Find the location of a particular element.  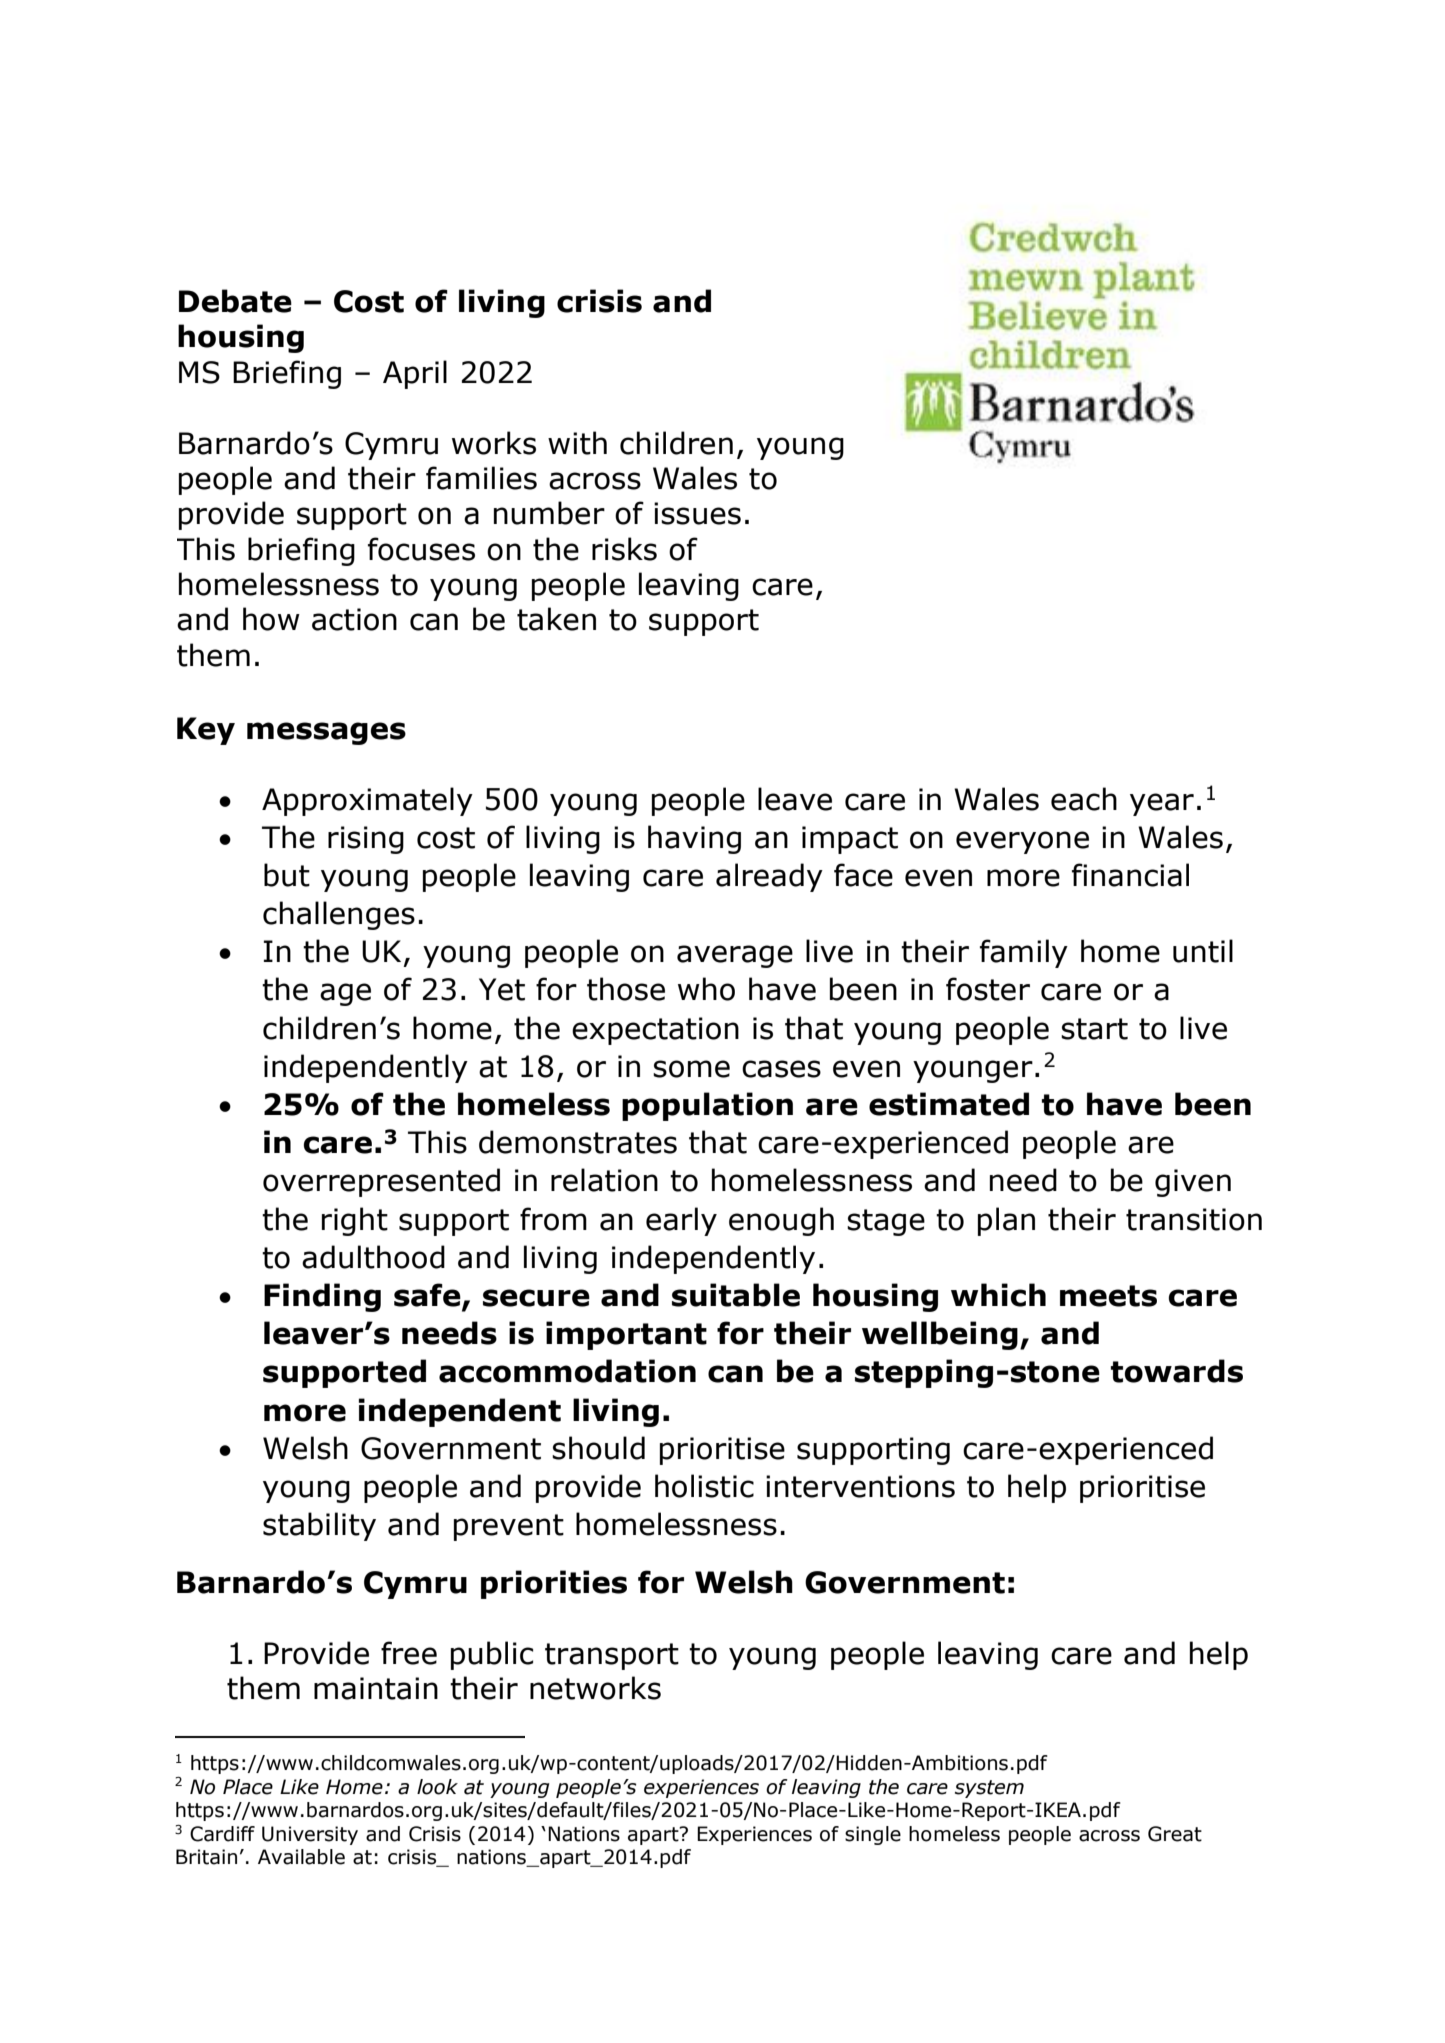

with is located at coordinates (577, 443).
